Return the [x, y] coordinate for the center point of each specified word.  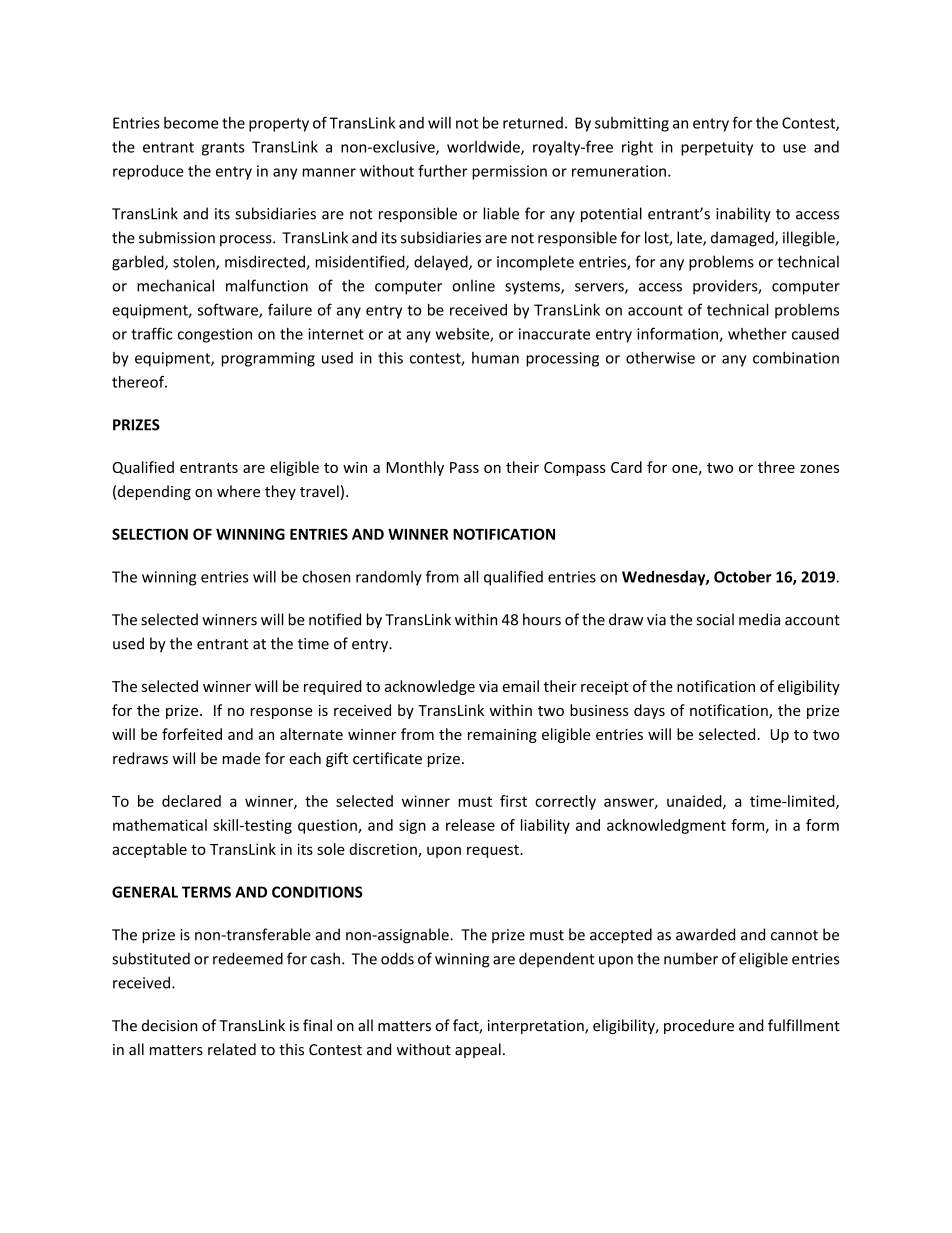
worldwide [484, 148]
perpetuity [717, 148]
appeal [478, 1050]
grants [223, 149]
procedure [699, 1026]
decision [169, 1025]
